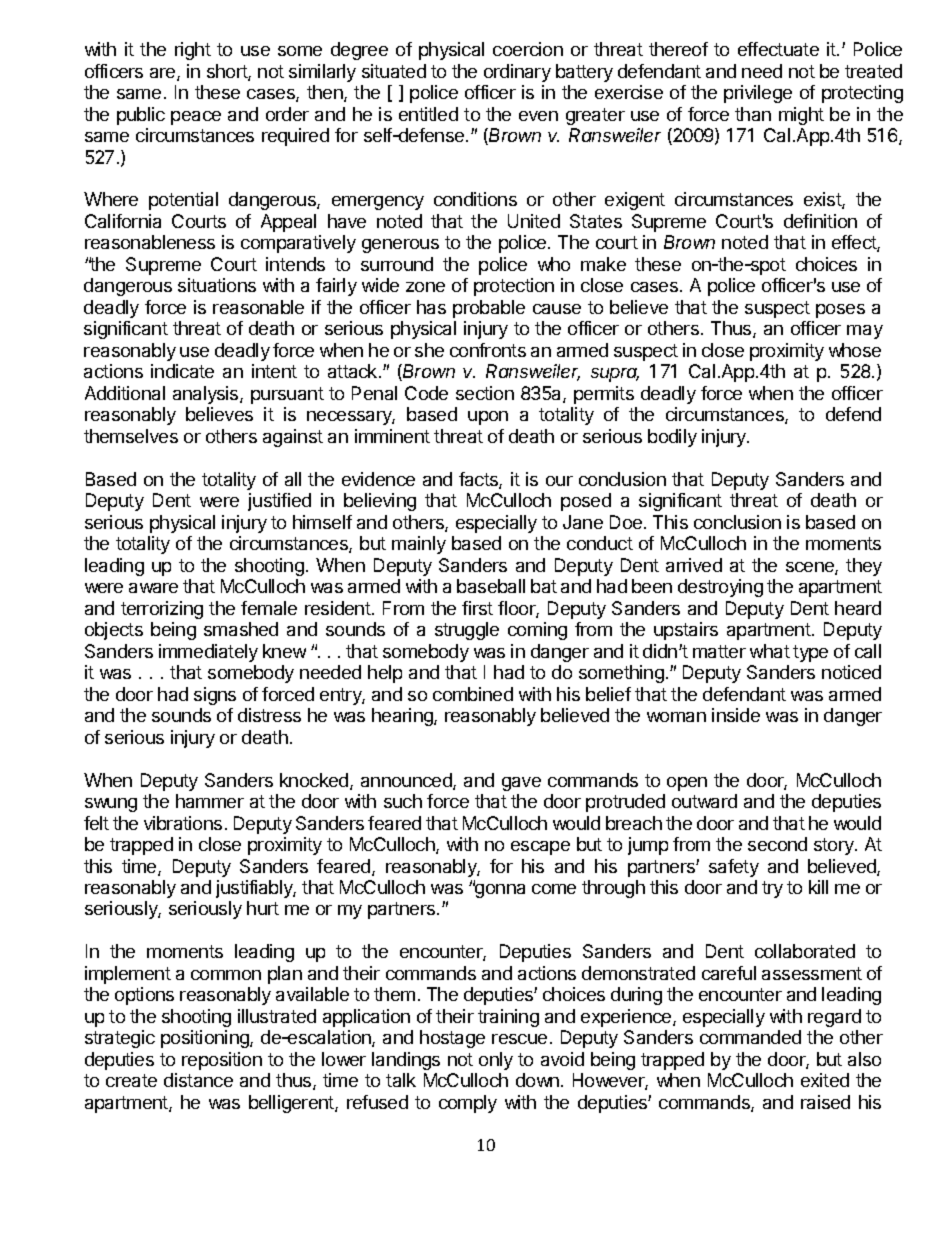 This screenshot has width=952, height=1233. I want to click on distance, so click(198, 1080).
